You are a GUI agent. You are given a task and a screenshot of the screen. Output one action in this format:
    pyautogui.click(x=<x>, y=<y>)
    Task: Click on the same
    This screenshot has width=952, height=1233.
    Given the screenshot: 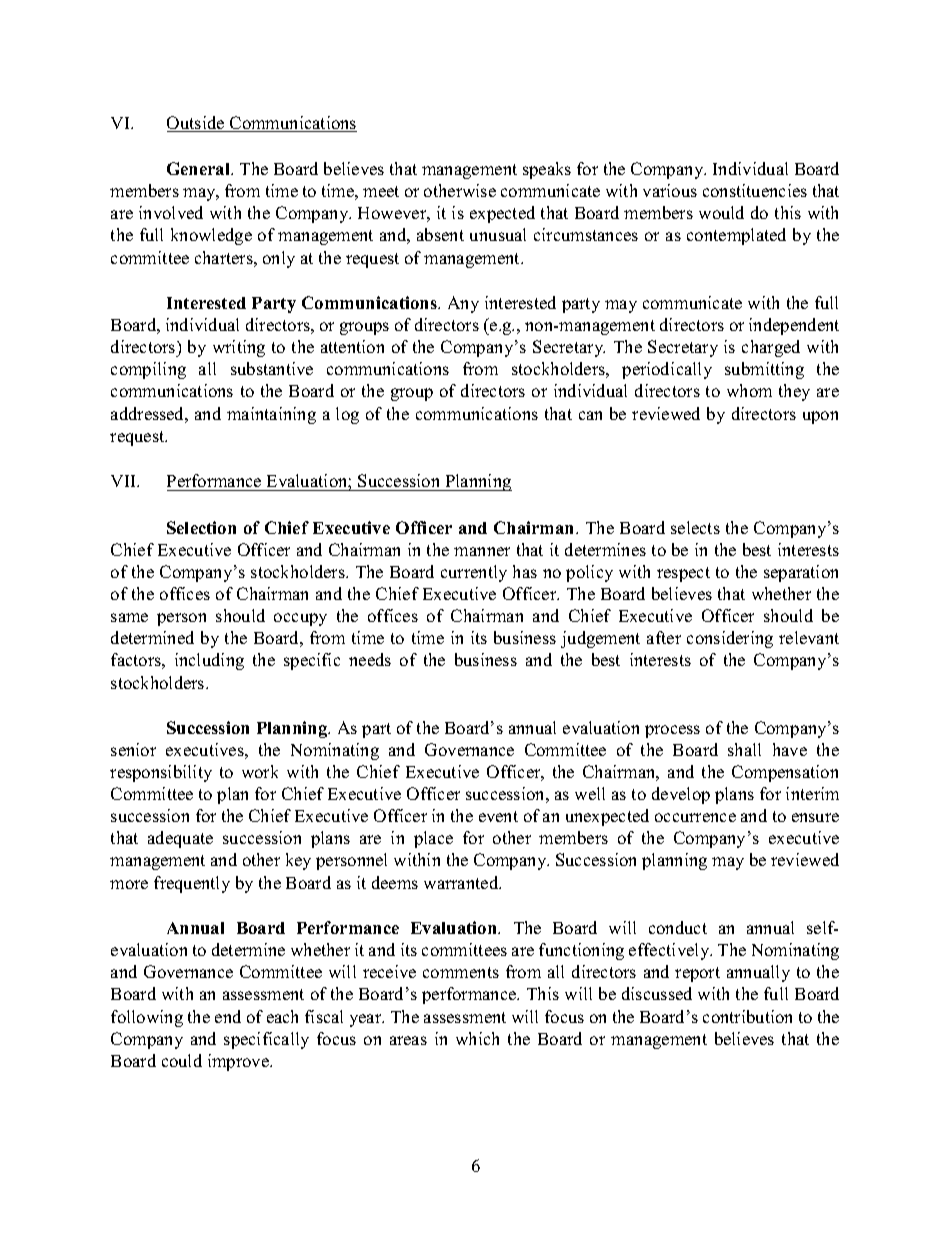 What is the action you would take?
    pyautogui.click(x=129, y=617)
